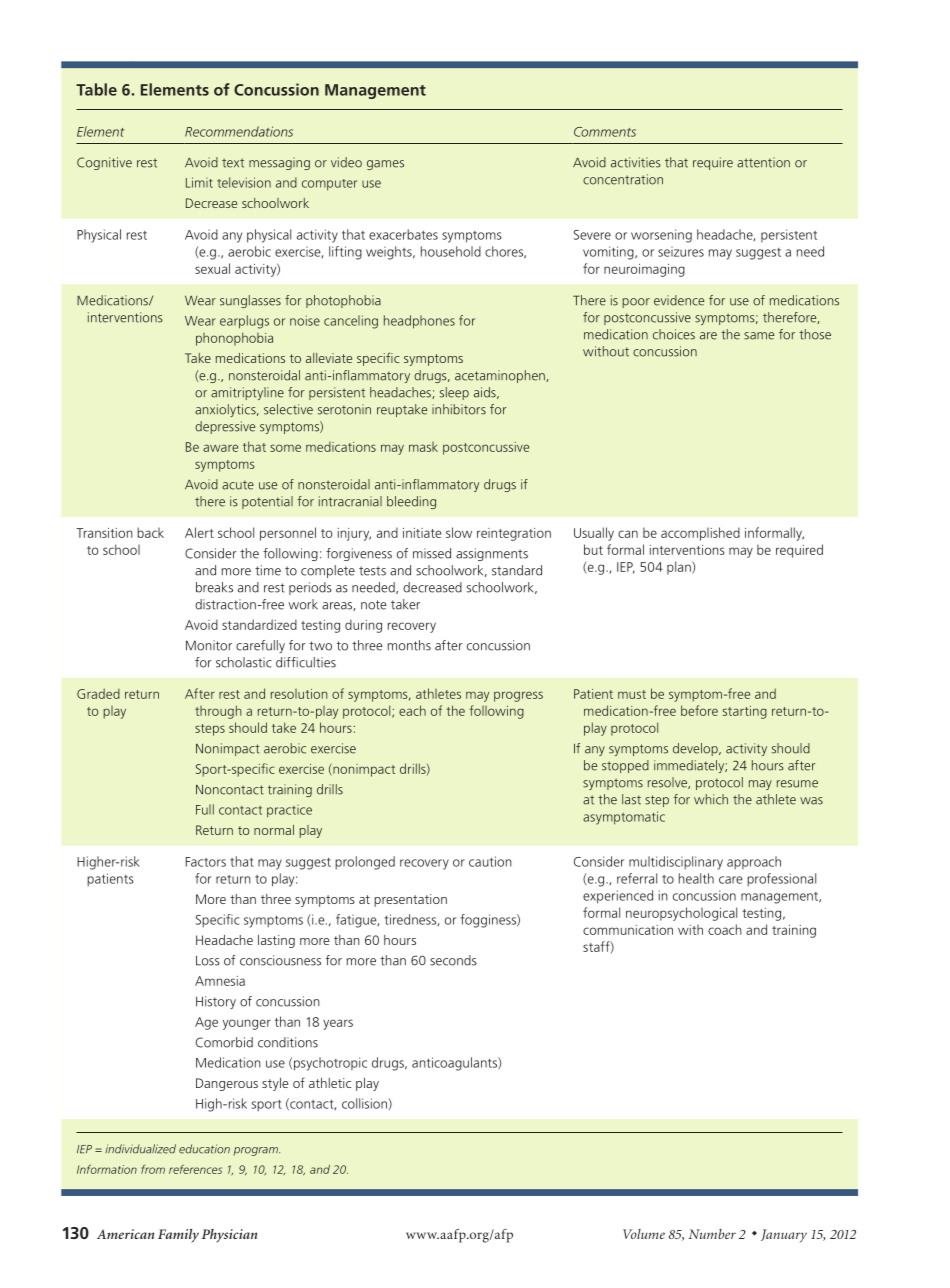 The width and height of the page is (950, 1288). I want to click on Recommendations, so click(239, 131).
